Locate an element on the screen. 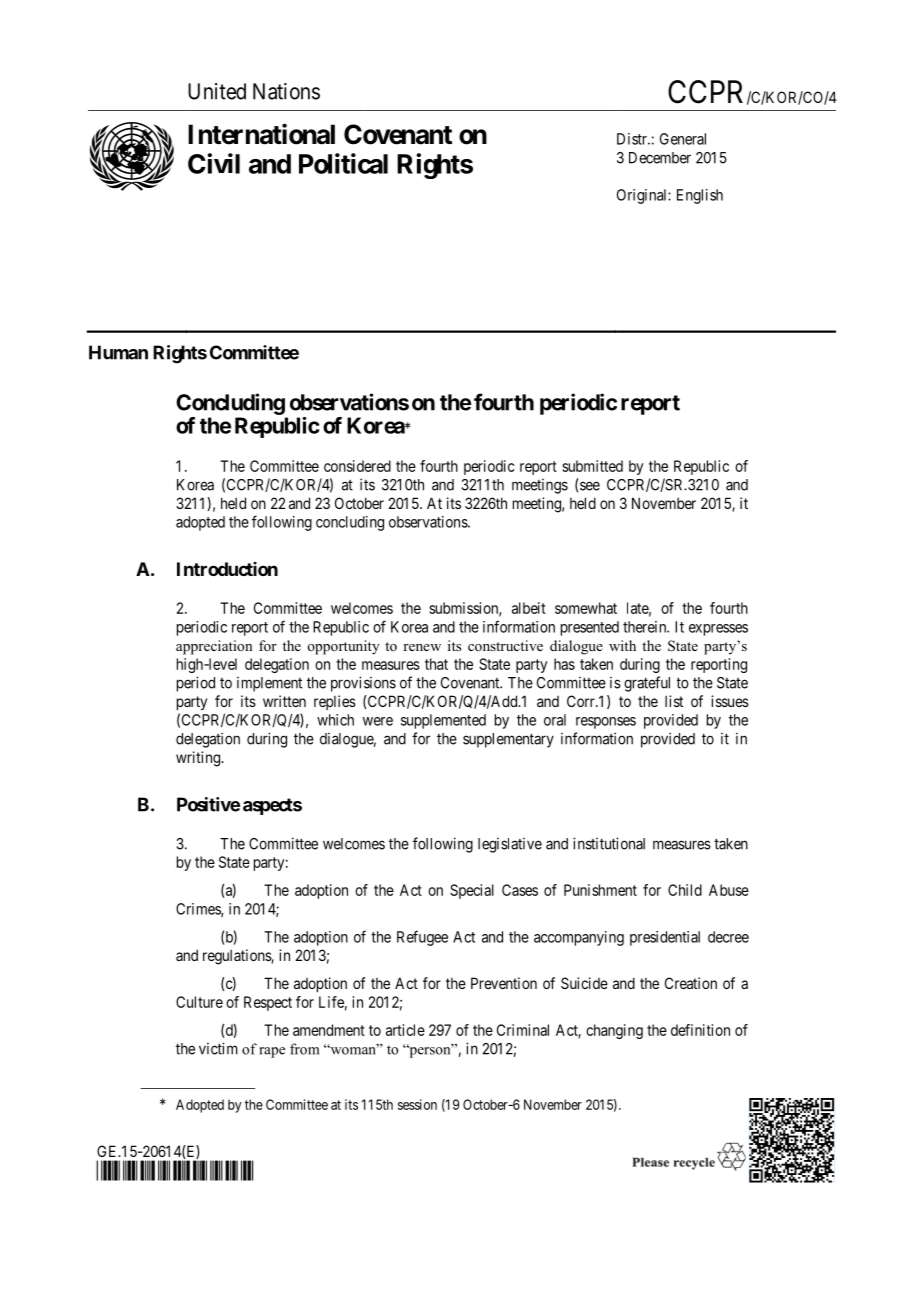 The image size is (924, 1308). writing is located at coordinates (199, 759).
